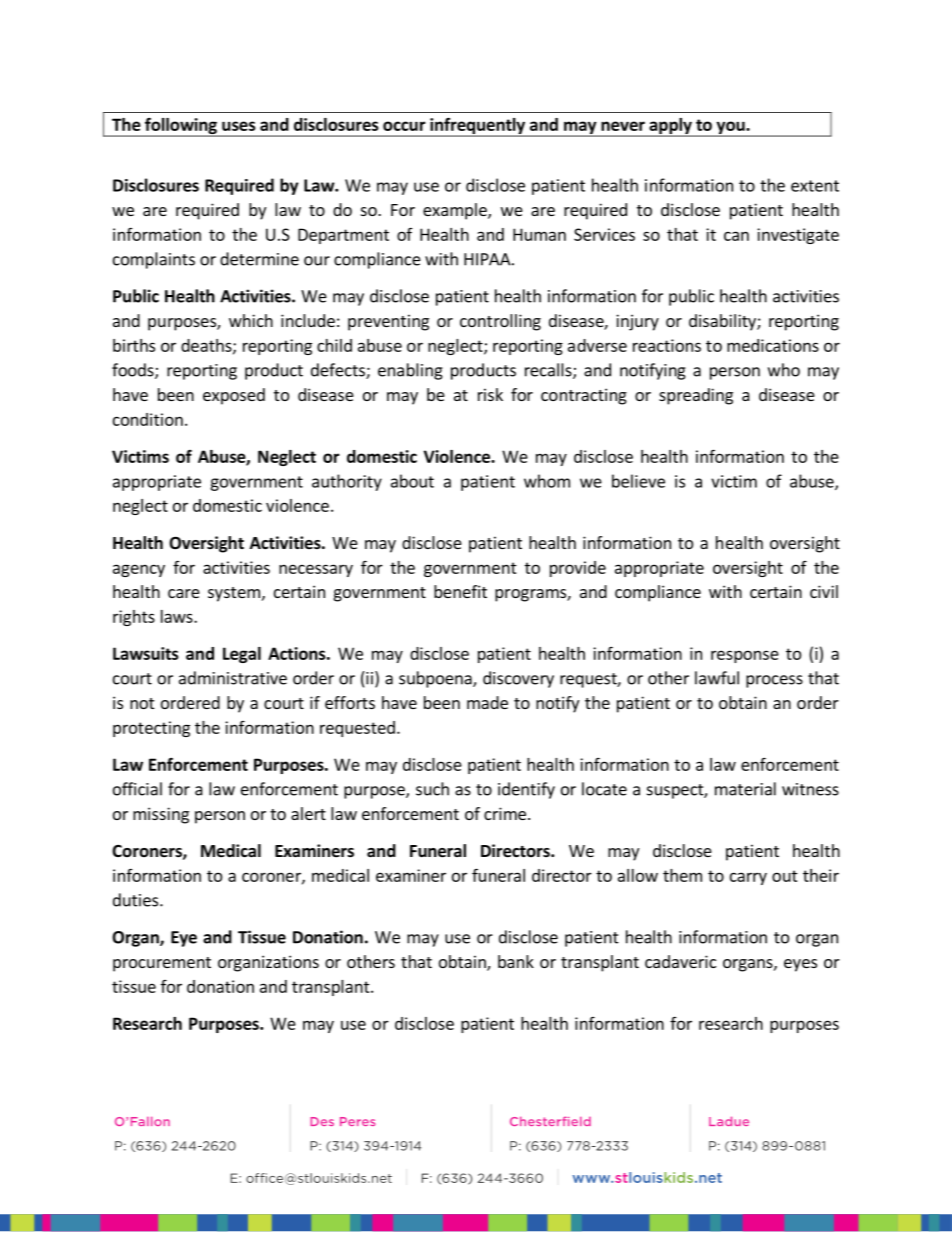 The height and width of the document is (1233, 952). What do you see at coordinates (412, 481) in the document?
I see `about` at bounding box center [412, 481].
